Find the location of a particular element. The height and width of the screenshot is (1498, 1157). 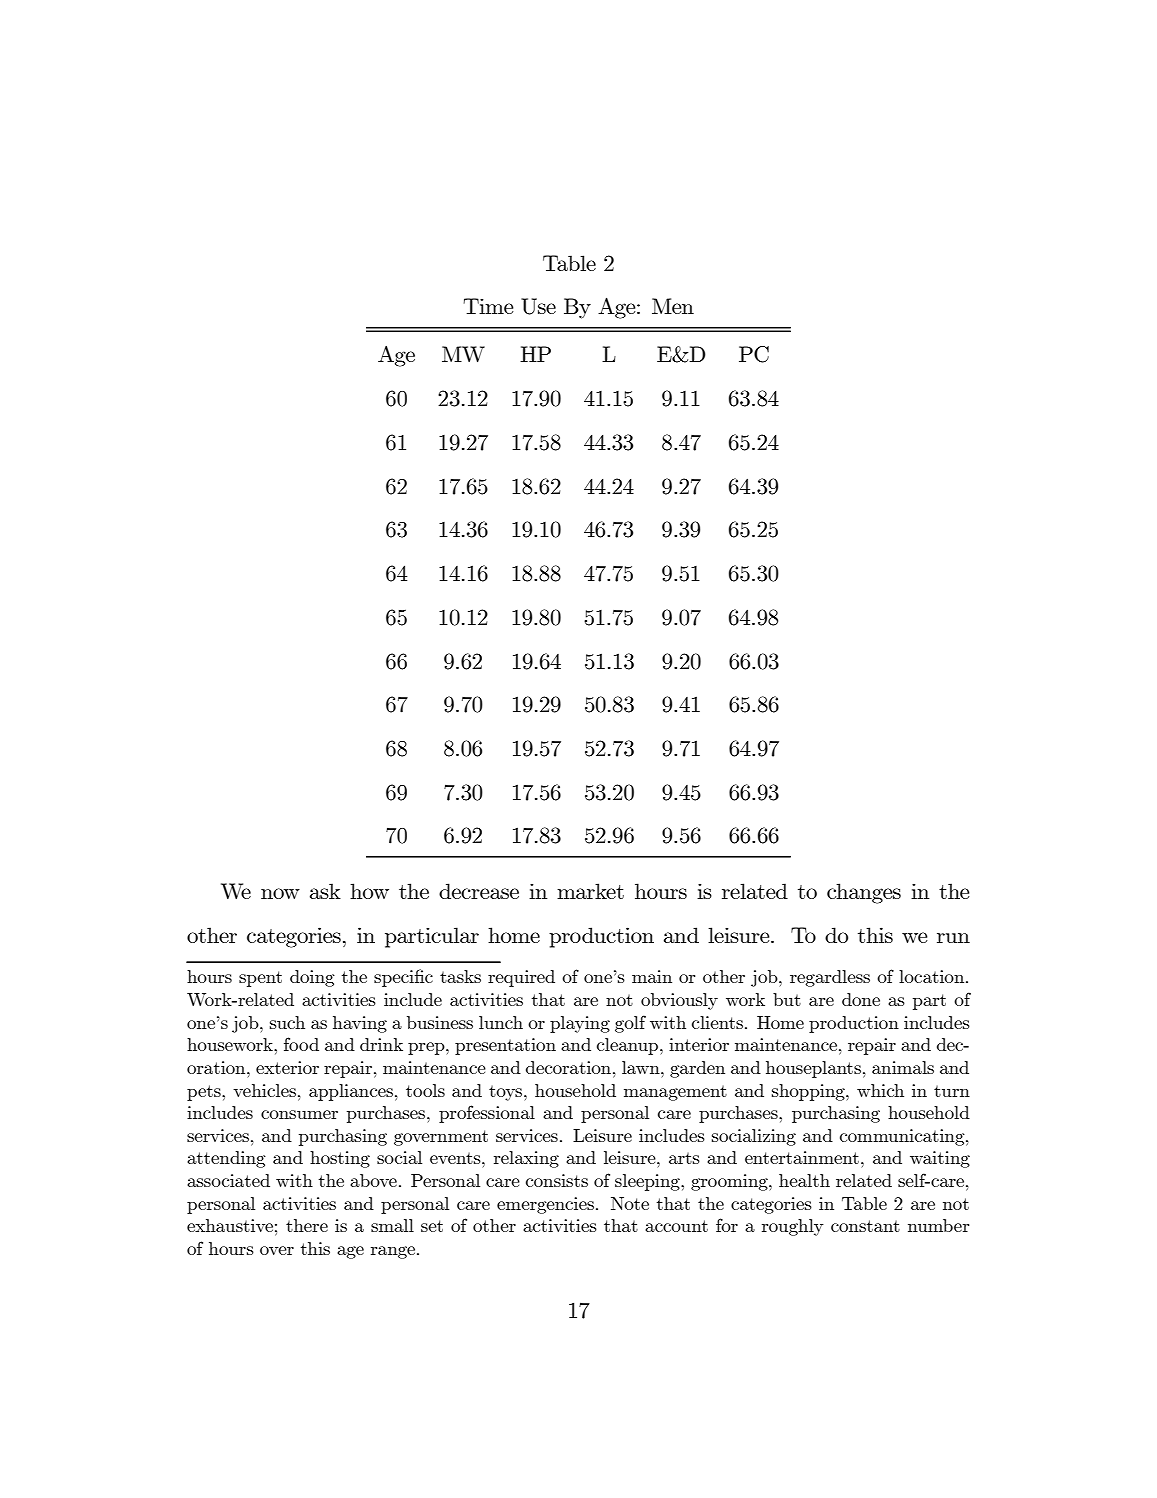

how is located at coordinates (369, 891).
